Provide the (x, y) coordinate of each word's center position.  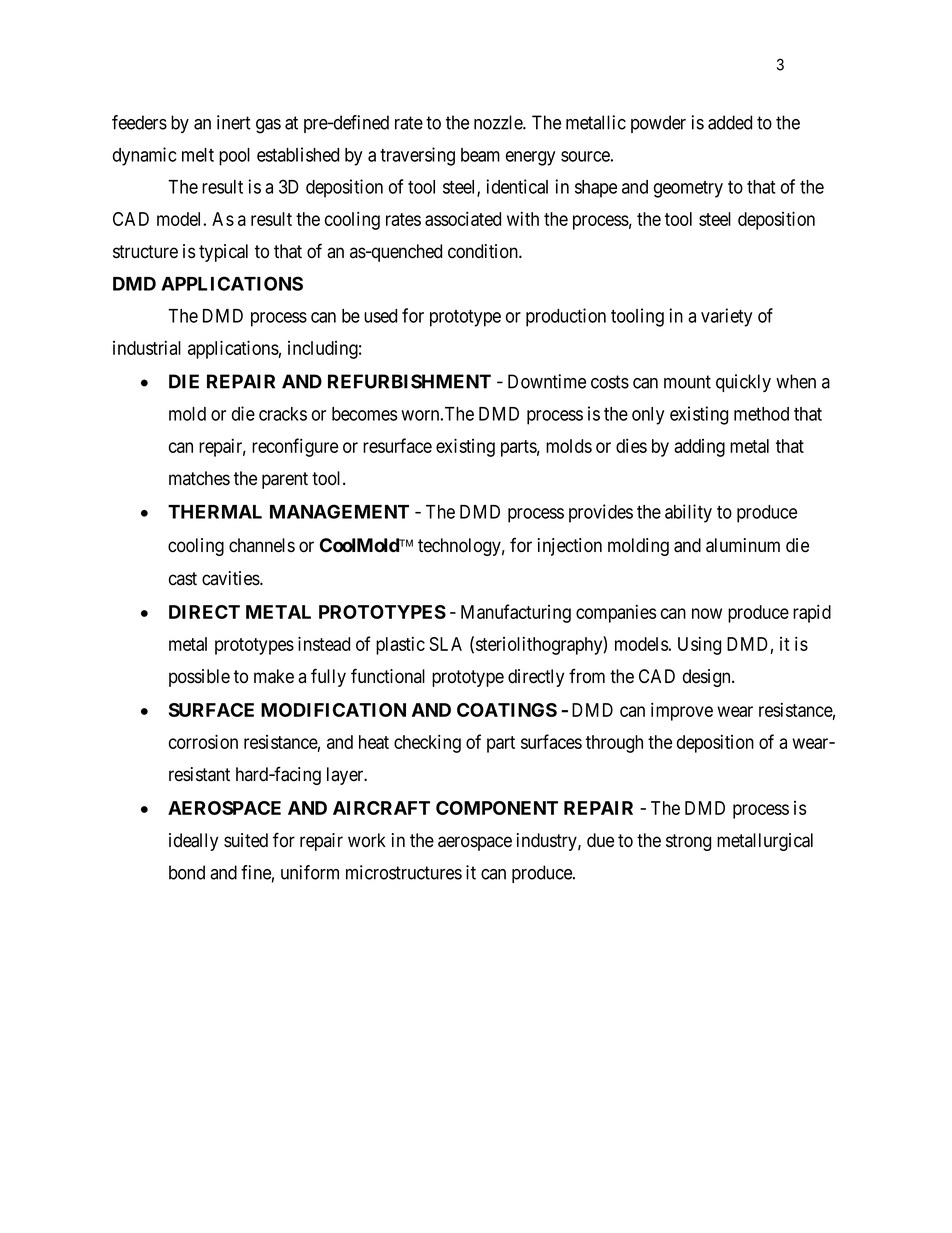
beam (480, 155)
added (730, 122)
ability (688, 513)
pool (234, 157)
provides (601, 513)
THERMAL (215, 512)
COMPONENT (497, 808)
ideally (193, 842)
